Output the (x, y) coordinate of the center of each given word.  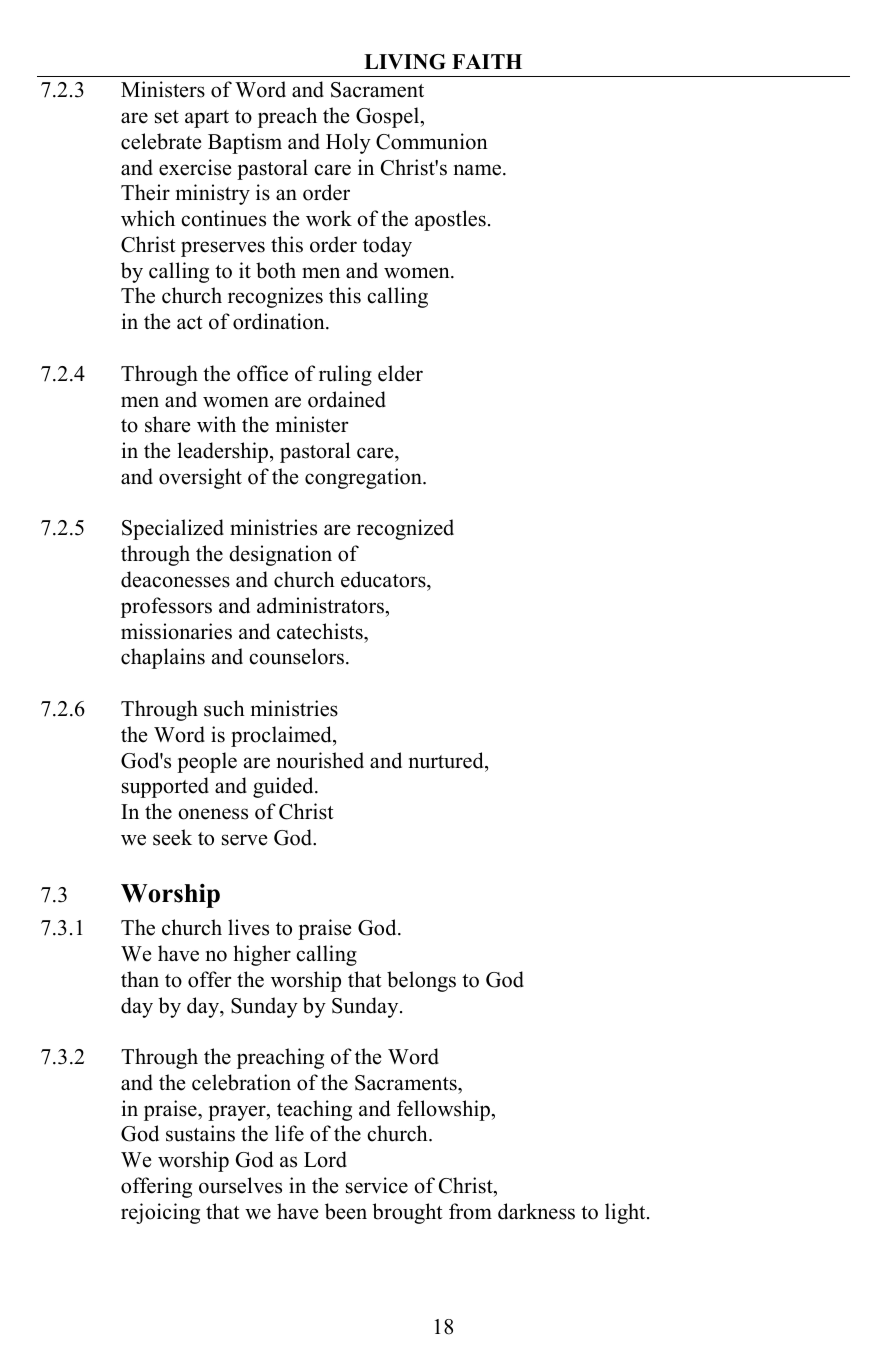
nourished (320, 760)
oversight (200, 478)
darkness (536, 1211)
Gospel (388, 117)
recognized (405, 529)
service (377, 1185)
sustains (200, 1133)
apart (207, 119)
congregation (364, 478)
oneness (213, 814)
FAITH (487, 61)
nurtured (447, 760)
